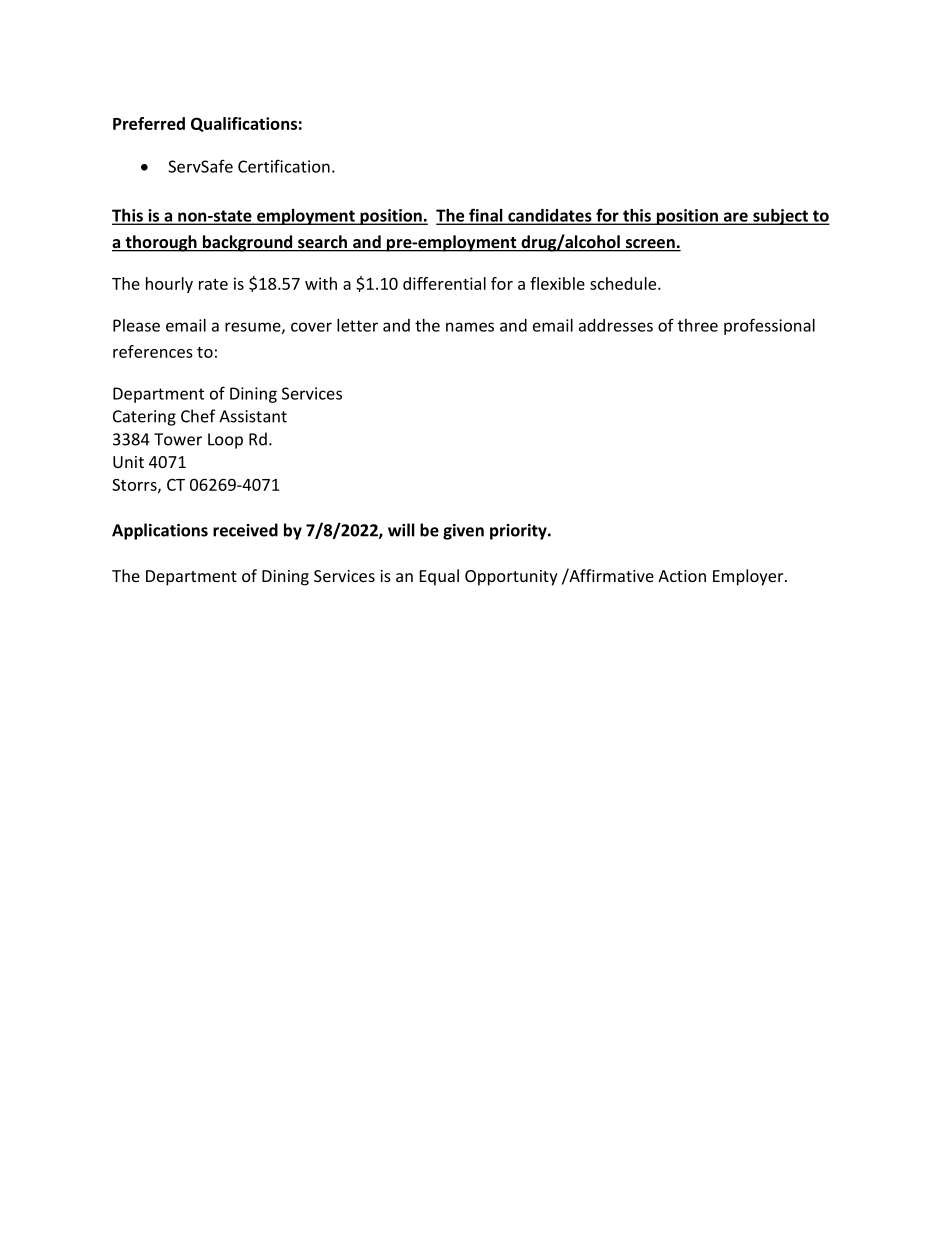 The height and width of the document is (1233, 952). Describe the element at coordinates (682, 576) in the document. I see `Action` at that location.
